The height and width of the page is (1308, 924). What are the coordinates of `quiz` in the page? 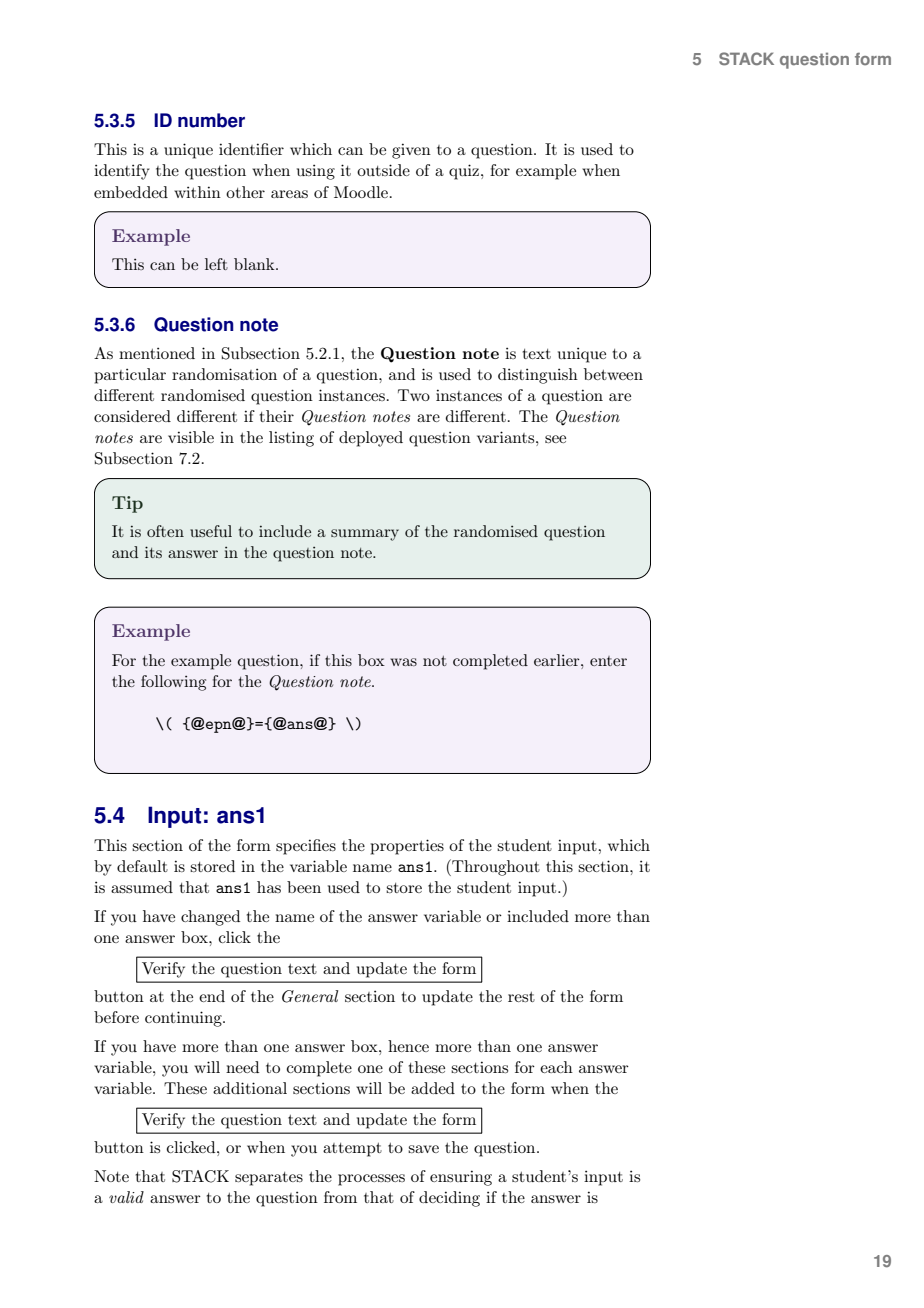 It's located at (464, 172).
